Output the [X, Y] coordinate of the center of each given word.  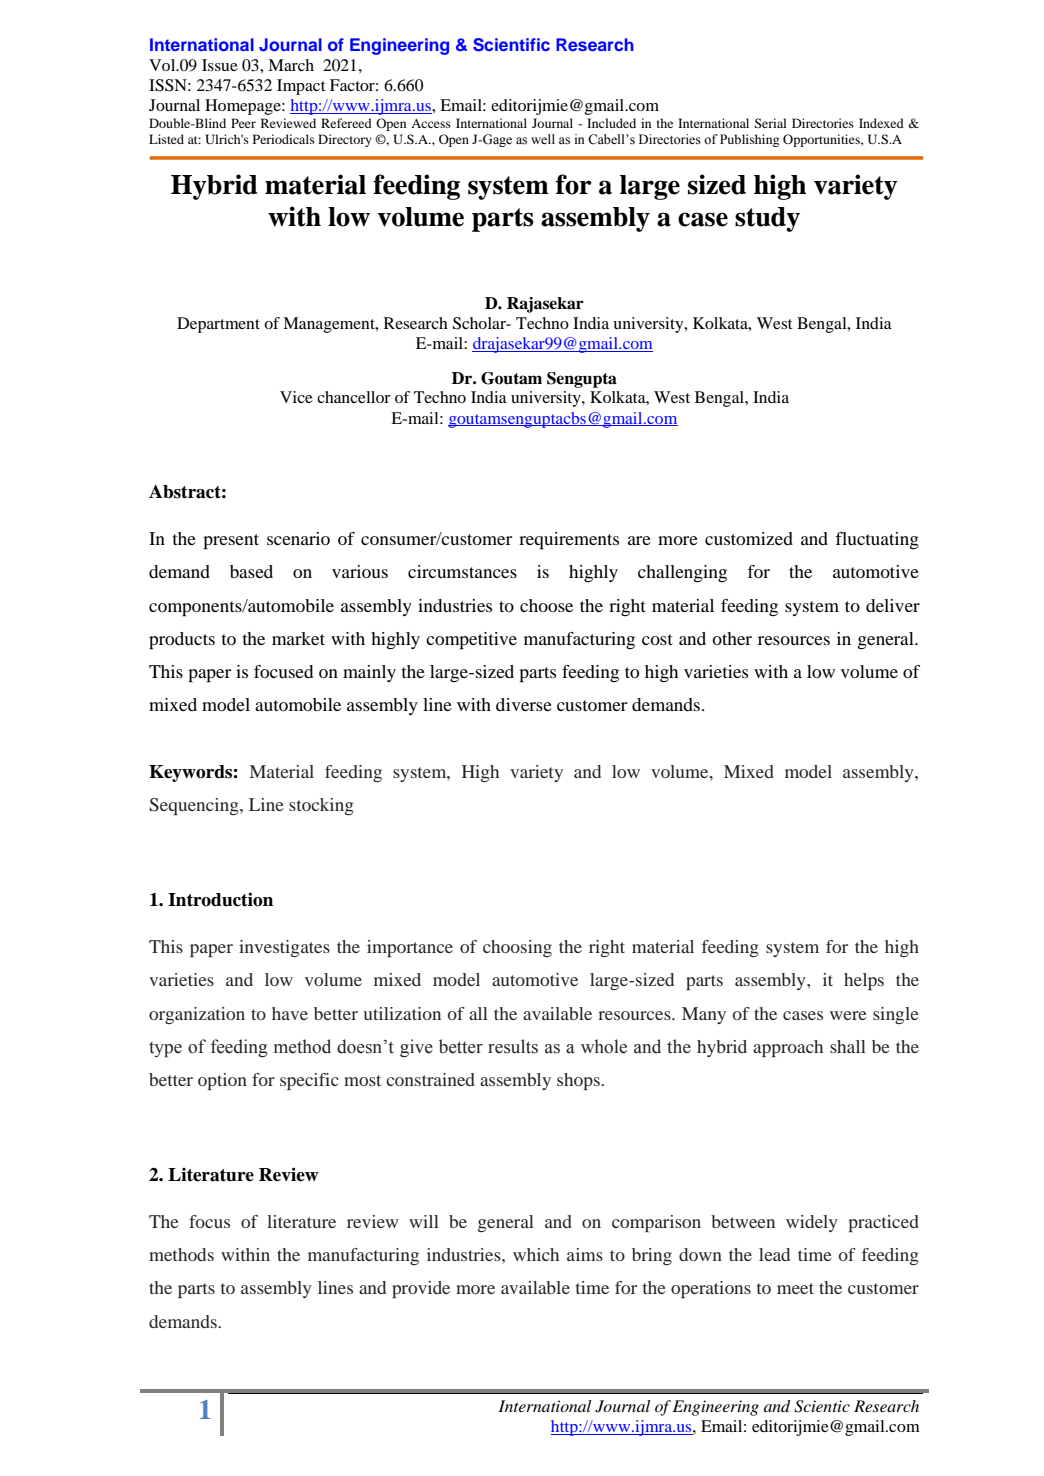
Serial [770, 123]
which [536, 1254]
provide [421, 1289]
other [732, 638]
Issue [220, 65]
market [298, 638]
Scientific [511, 45]
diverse [524, 704]
